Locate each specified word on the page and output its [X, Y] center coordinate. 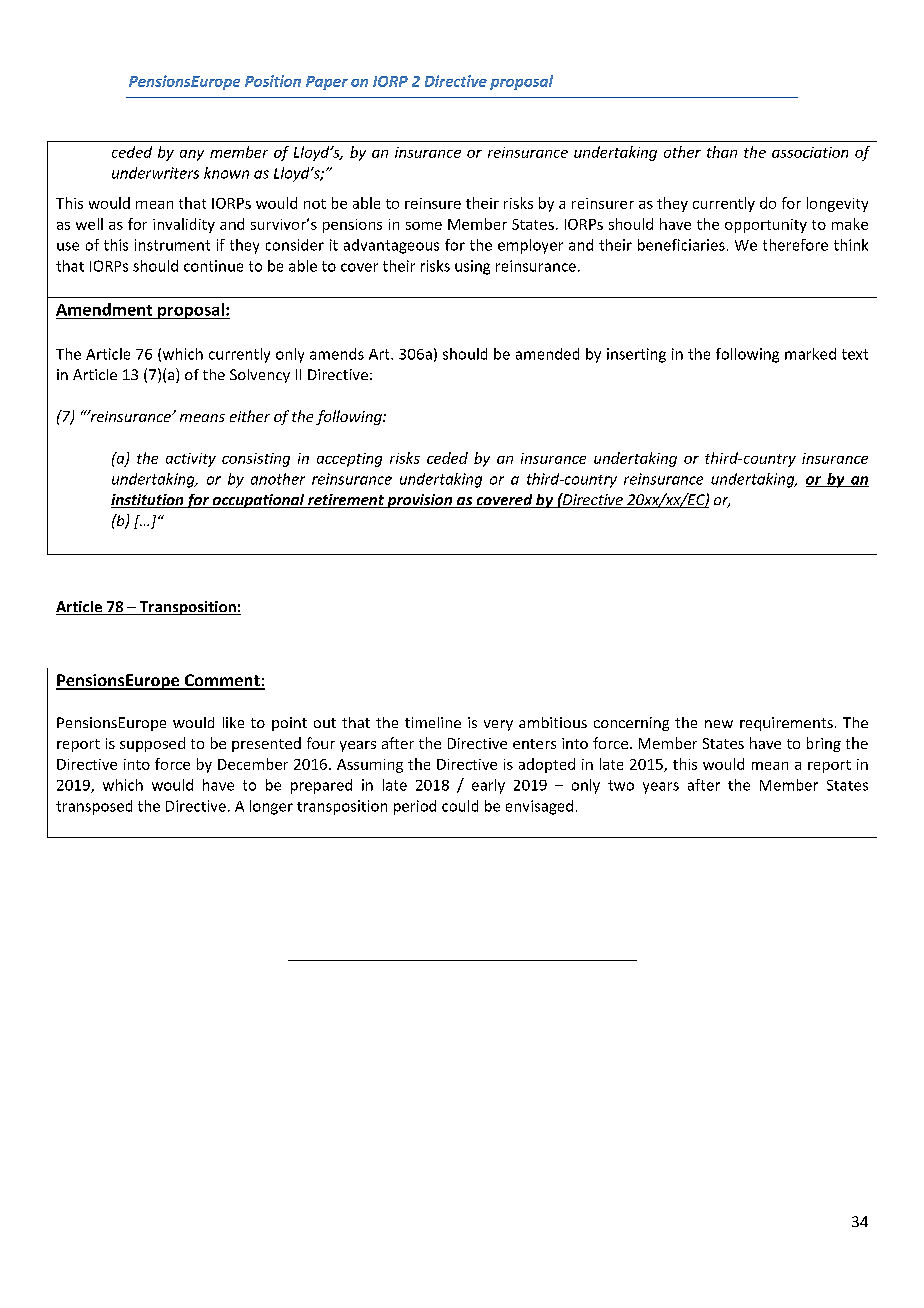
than [722, 152]
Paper [327, 83]
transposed [94, 807]
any [192, 155]
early [488, 786]
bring [824, 744]
